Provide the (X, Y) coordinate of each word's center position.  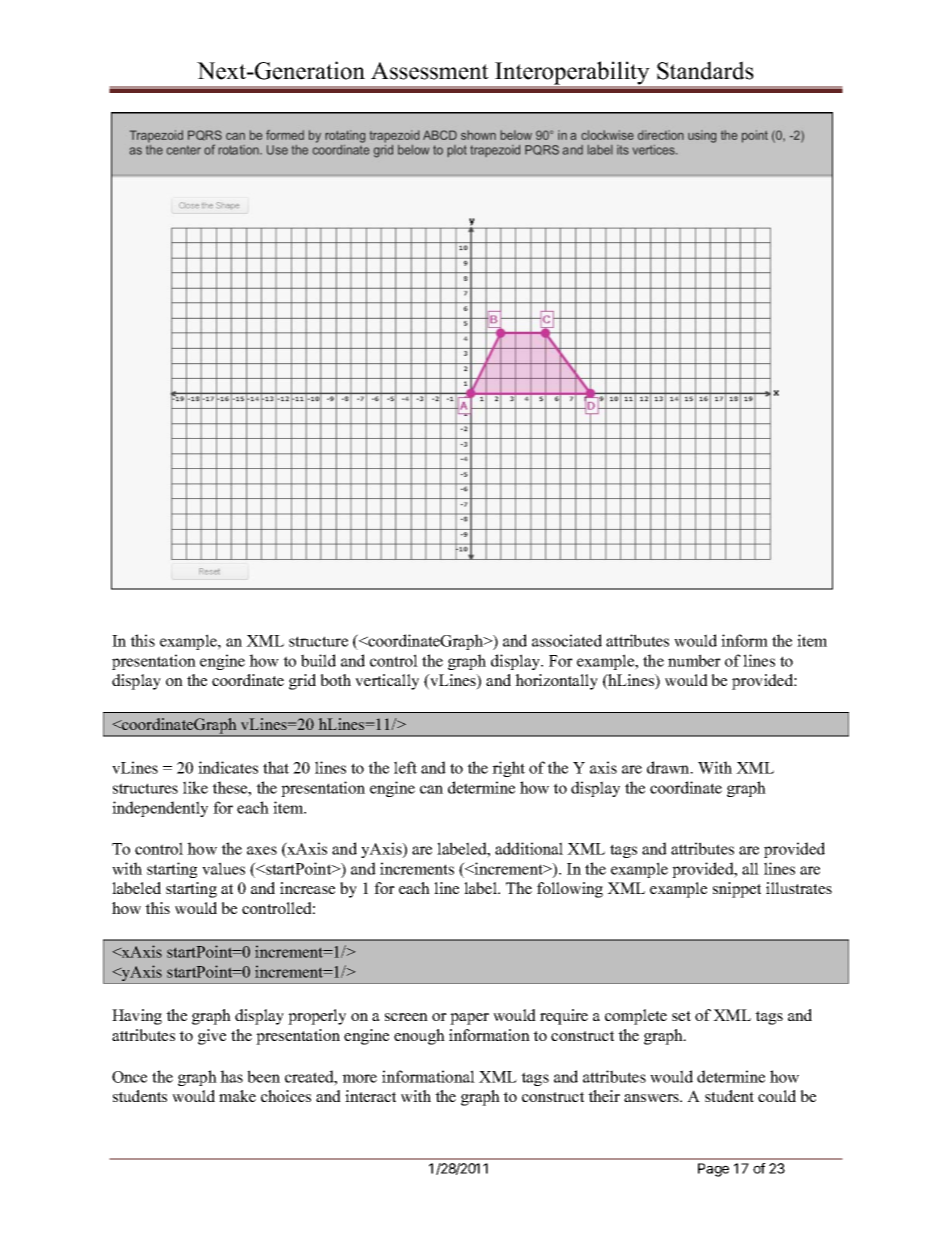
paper (469, 1019)
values (223, 868)
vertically (387, 682)
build (318, 660)
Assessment (430, 71)
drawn (669, 767)
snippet (737, 890)
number (694, 660)
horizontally (556, 682)
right (508, 769)
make (237, 1096)
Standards (705, 70)
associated (567, 640)
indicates (228, 767)
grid (302, 682)
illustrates (799, 888)
